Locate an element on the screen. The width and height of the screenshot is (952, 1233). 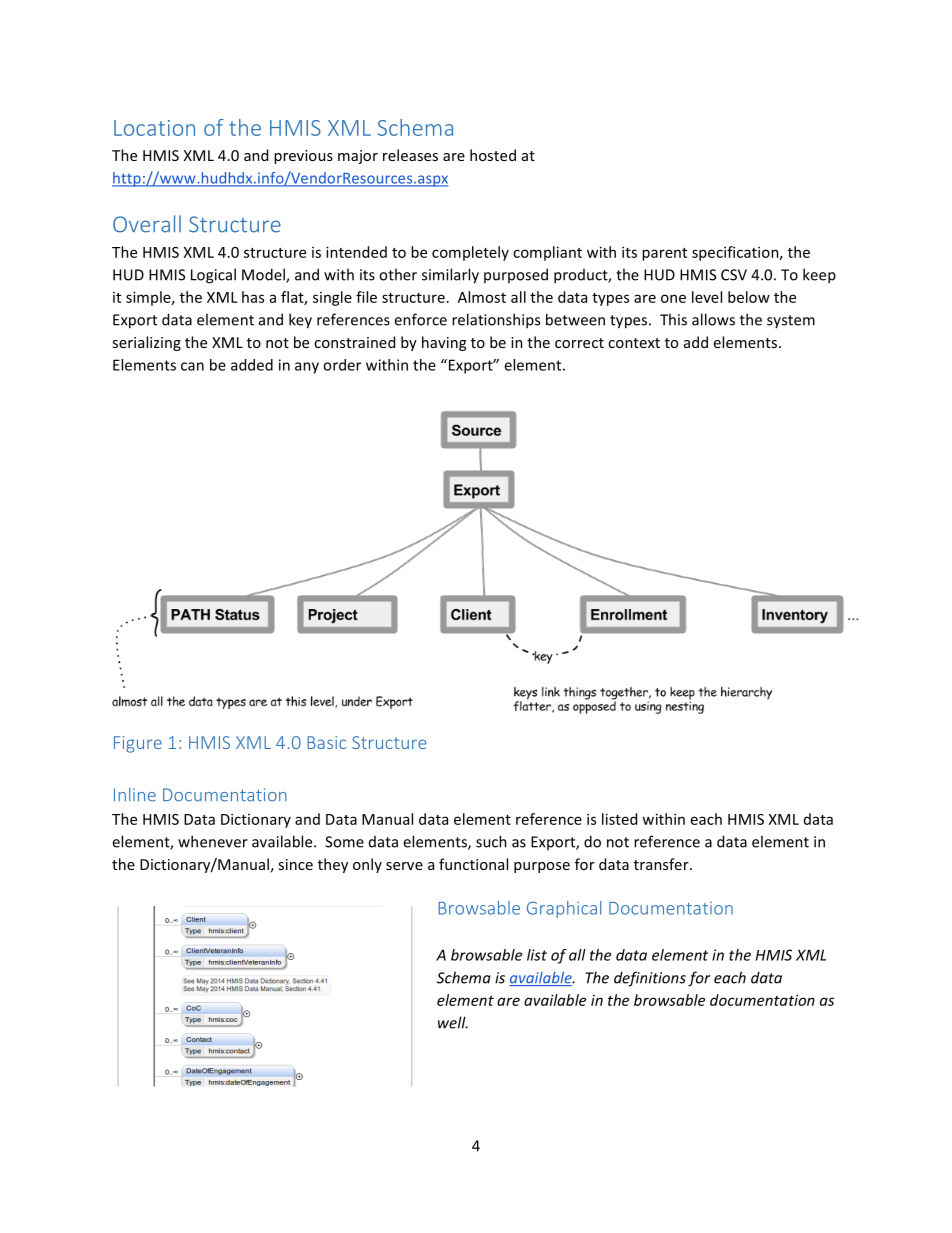
Basic is located at coordinates (326, 742).
